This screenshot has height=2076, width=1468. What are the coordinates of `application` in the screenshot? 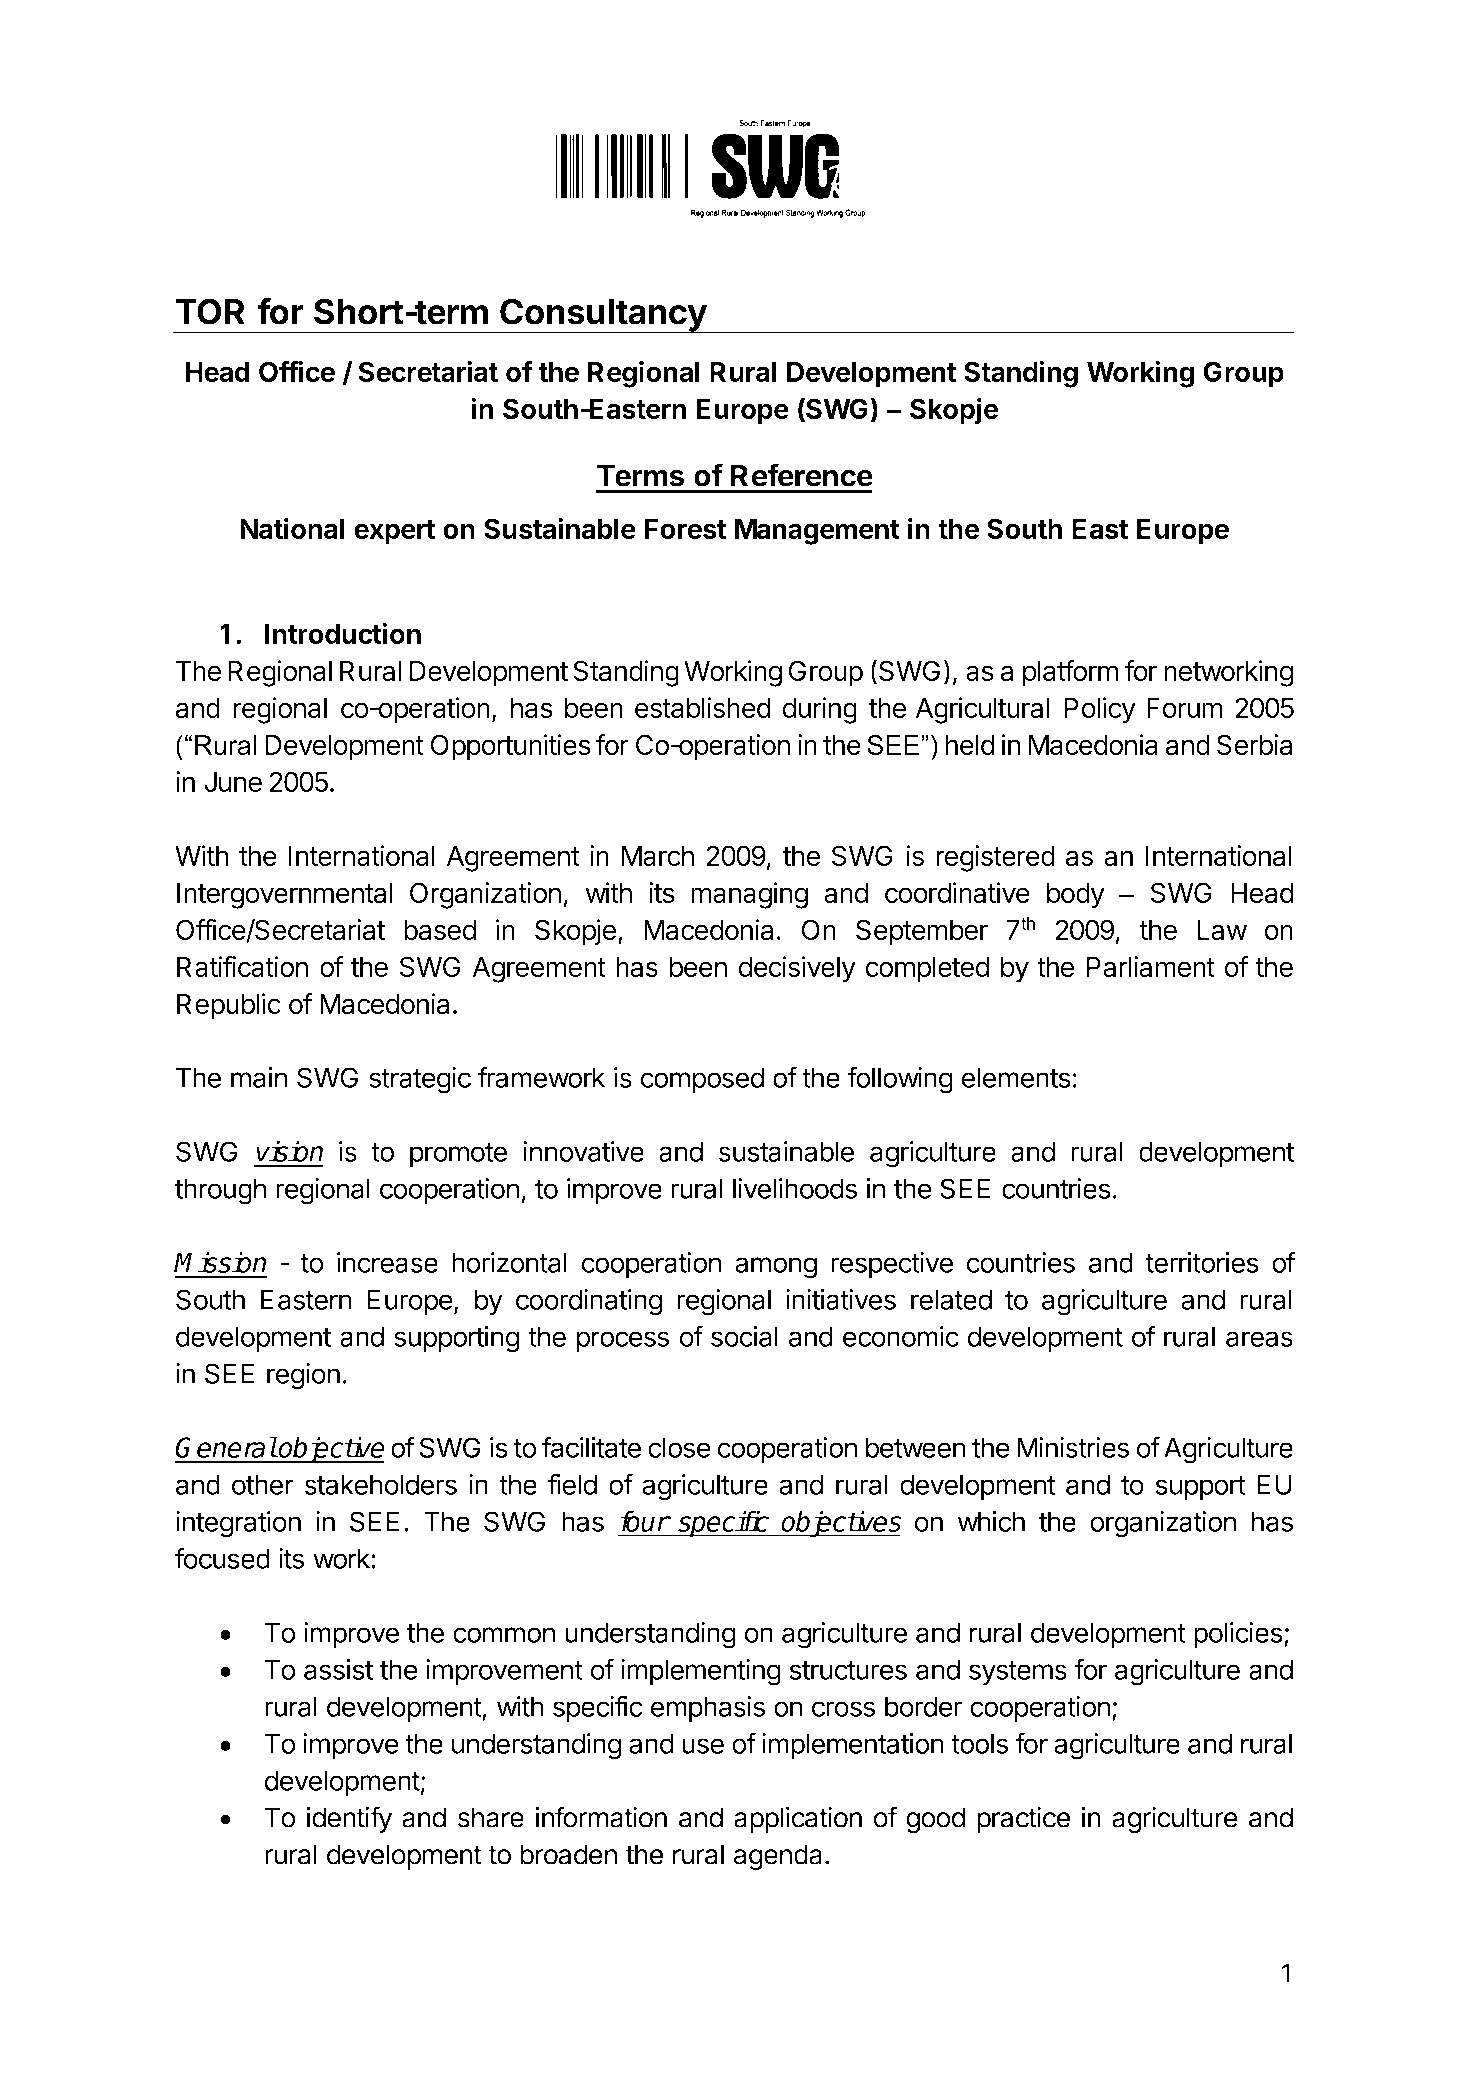 It's located at (798, 1820).
